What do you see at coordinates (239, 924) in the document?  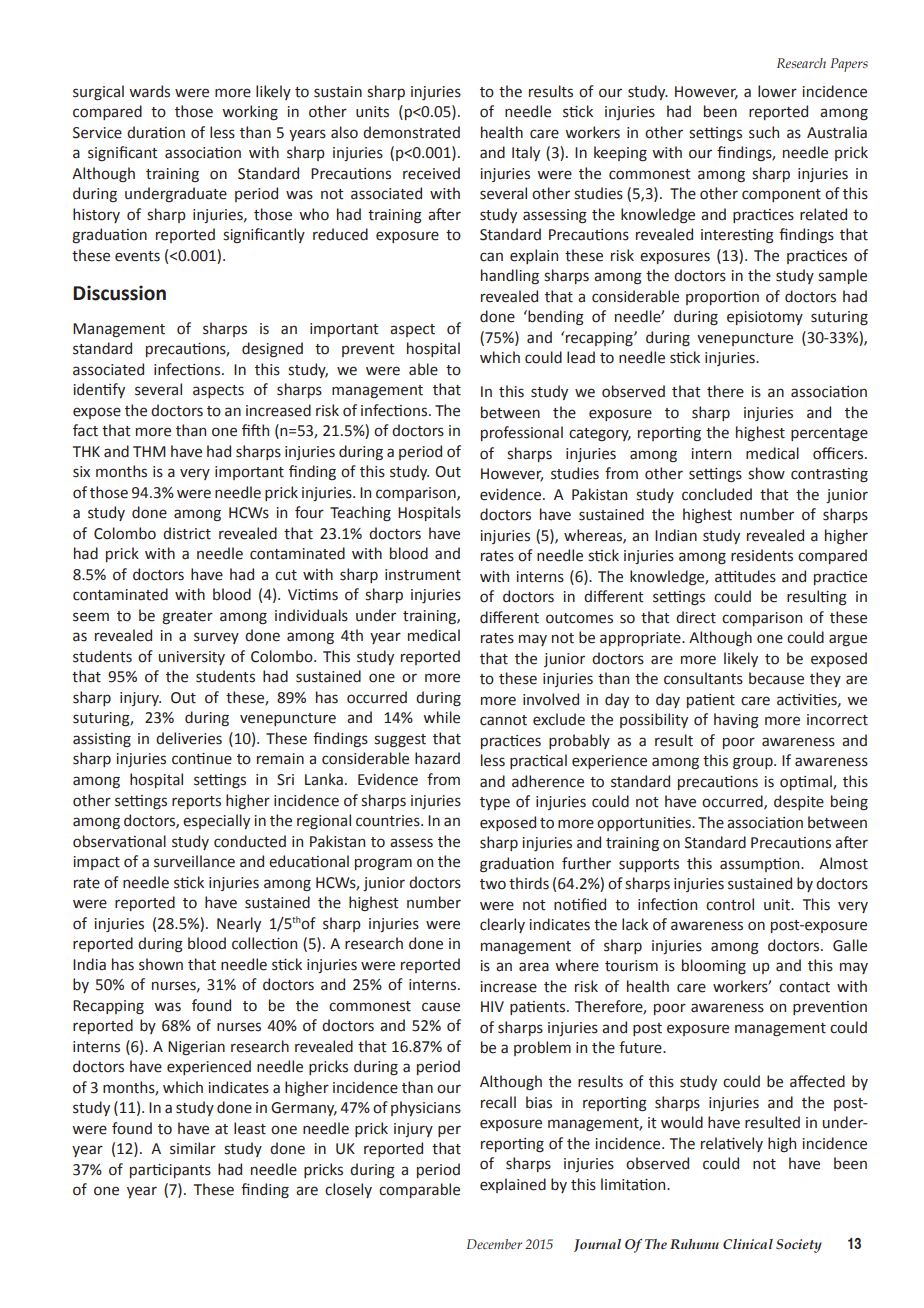 I see `Nearly` at bounding box center [239, 924].
